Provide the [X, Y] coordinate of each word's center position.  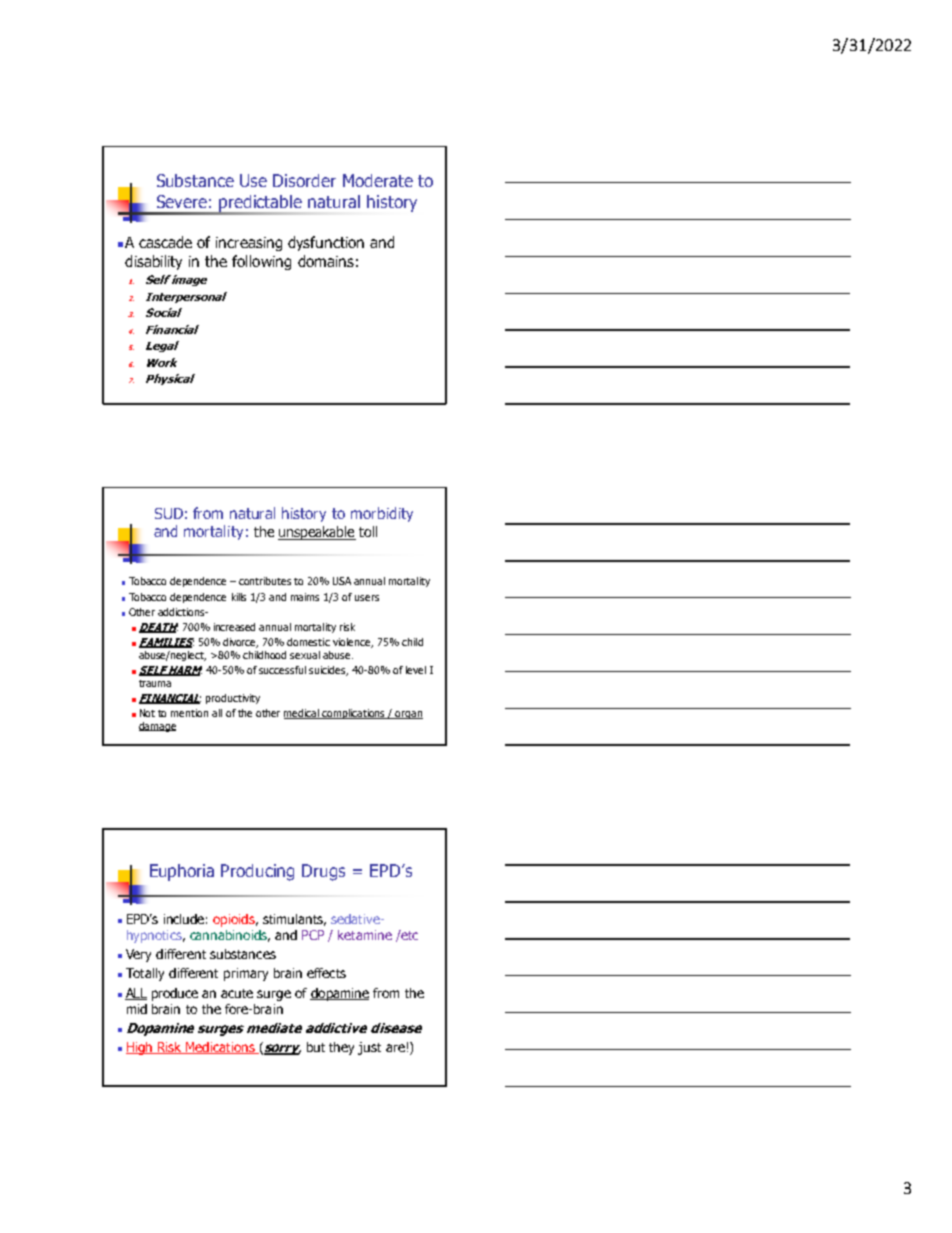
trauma [155, 683]
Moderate [378, 180]
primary [246, 974]
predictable [260, 204]
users [367, 598]
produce [175, 994]
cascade [165, 242]
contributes [265, 581]
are [395, 1048]
